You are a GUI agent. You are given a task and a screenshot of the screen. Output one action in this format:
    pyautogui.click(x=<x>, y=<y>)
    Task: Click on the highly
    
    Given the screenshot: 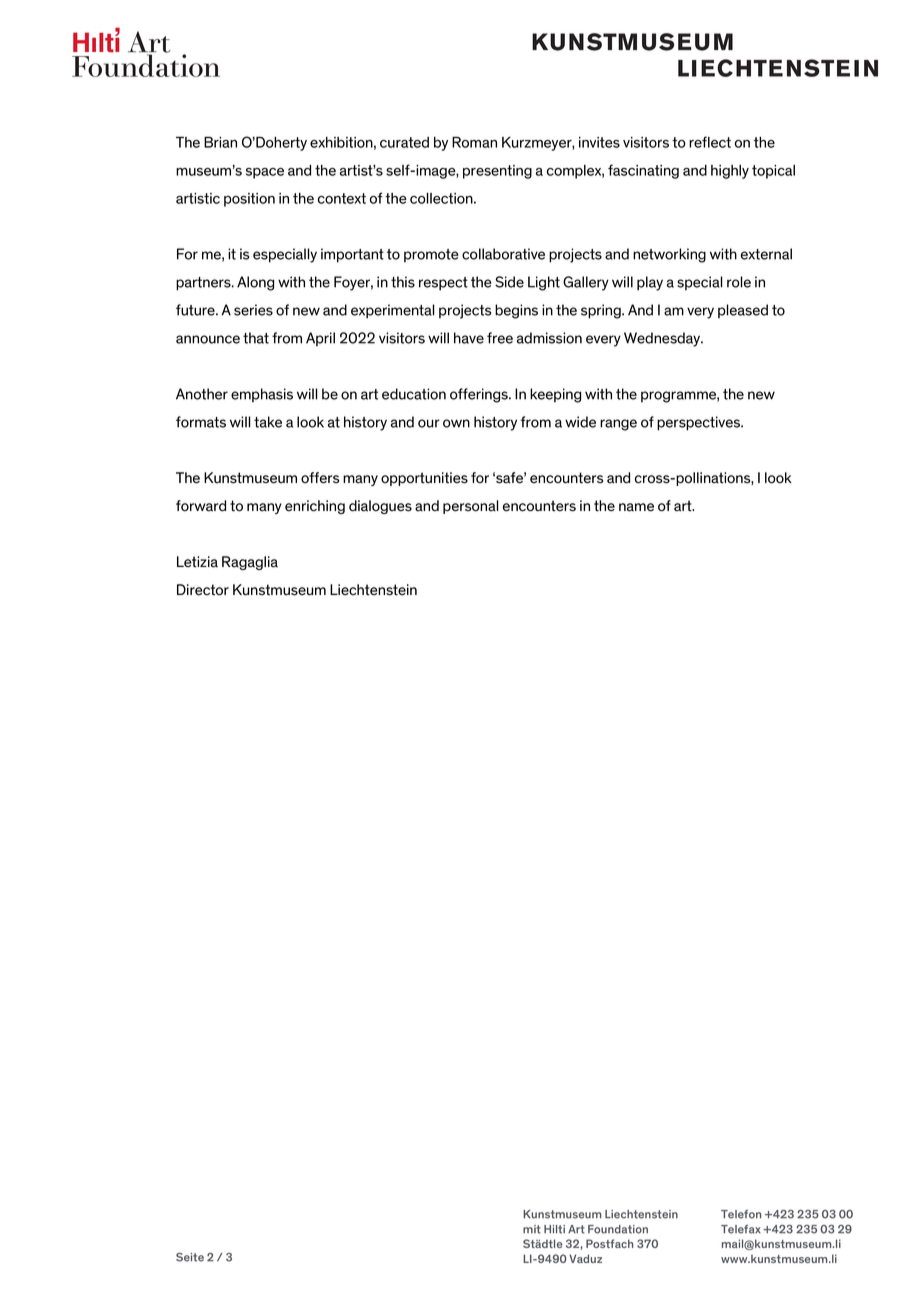 What is the action you would take?
    pyautogui.click(x=730, y=172)
